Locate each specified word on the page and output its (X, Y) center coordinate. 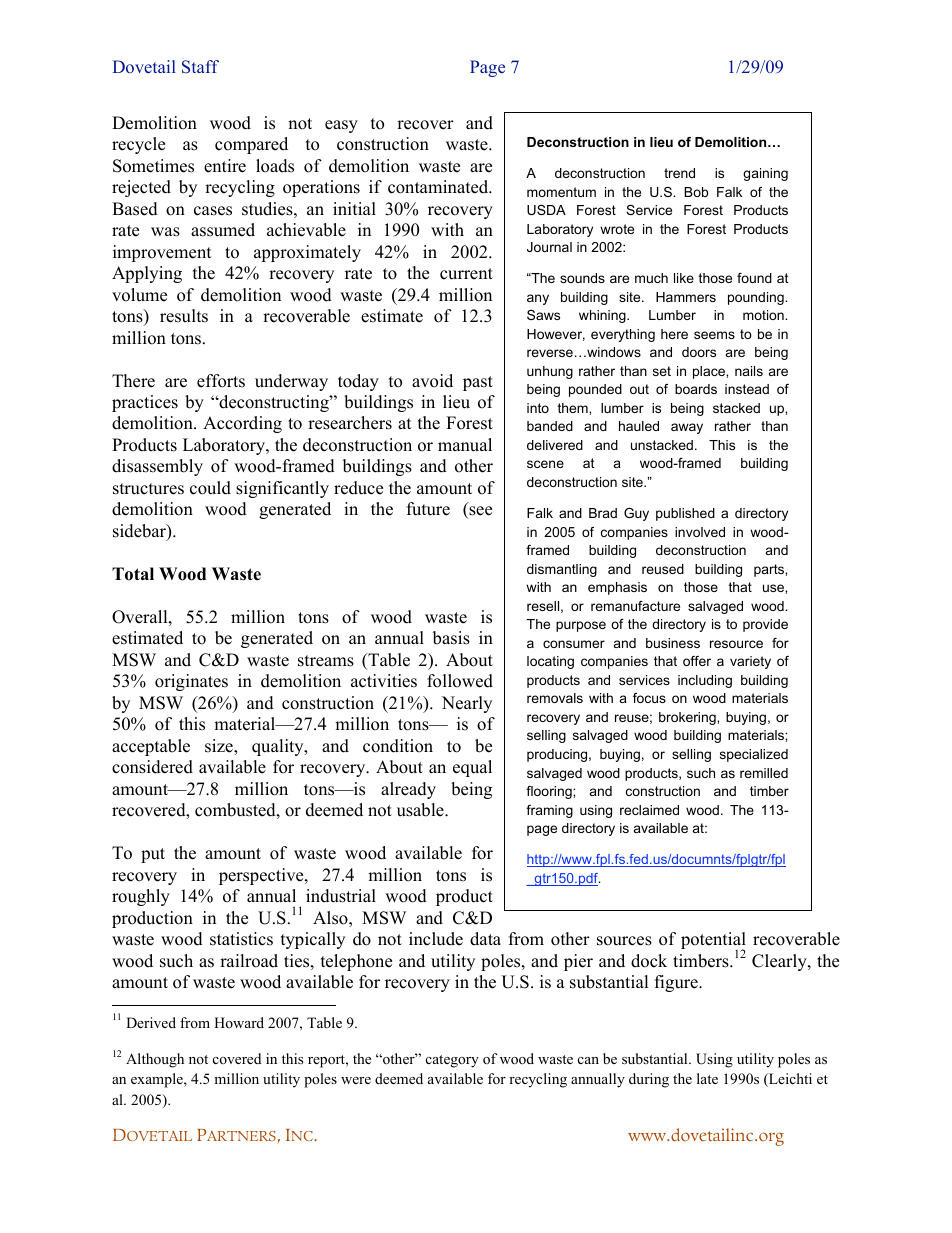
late (707, 1078)
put (153, 855)
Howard (239, 1022)
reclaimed (649, 810)
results (184, 316)
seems (714, 335)
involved (700, 532)
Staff (200, 67)
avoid (432, 381)
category (452, 1061)
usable (421, 810)
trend (679, 173)
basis (451, 638)
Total (133, 574)
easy (341, 126)
